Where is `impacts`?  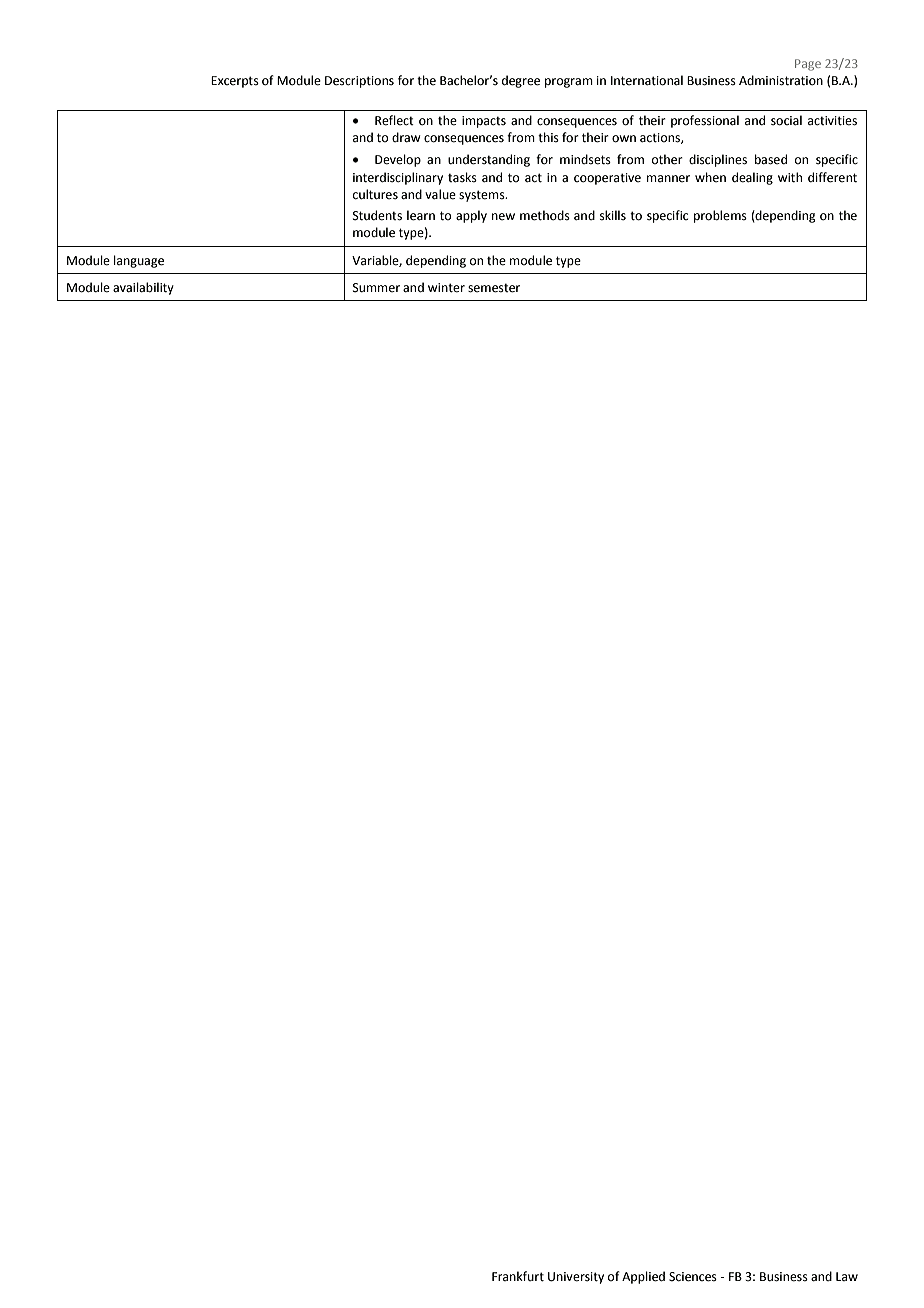 impacts is located at coordinates (484, 122).
